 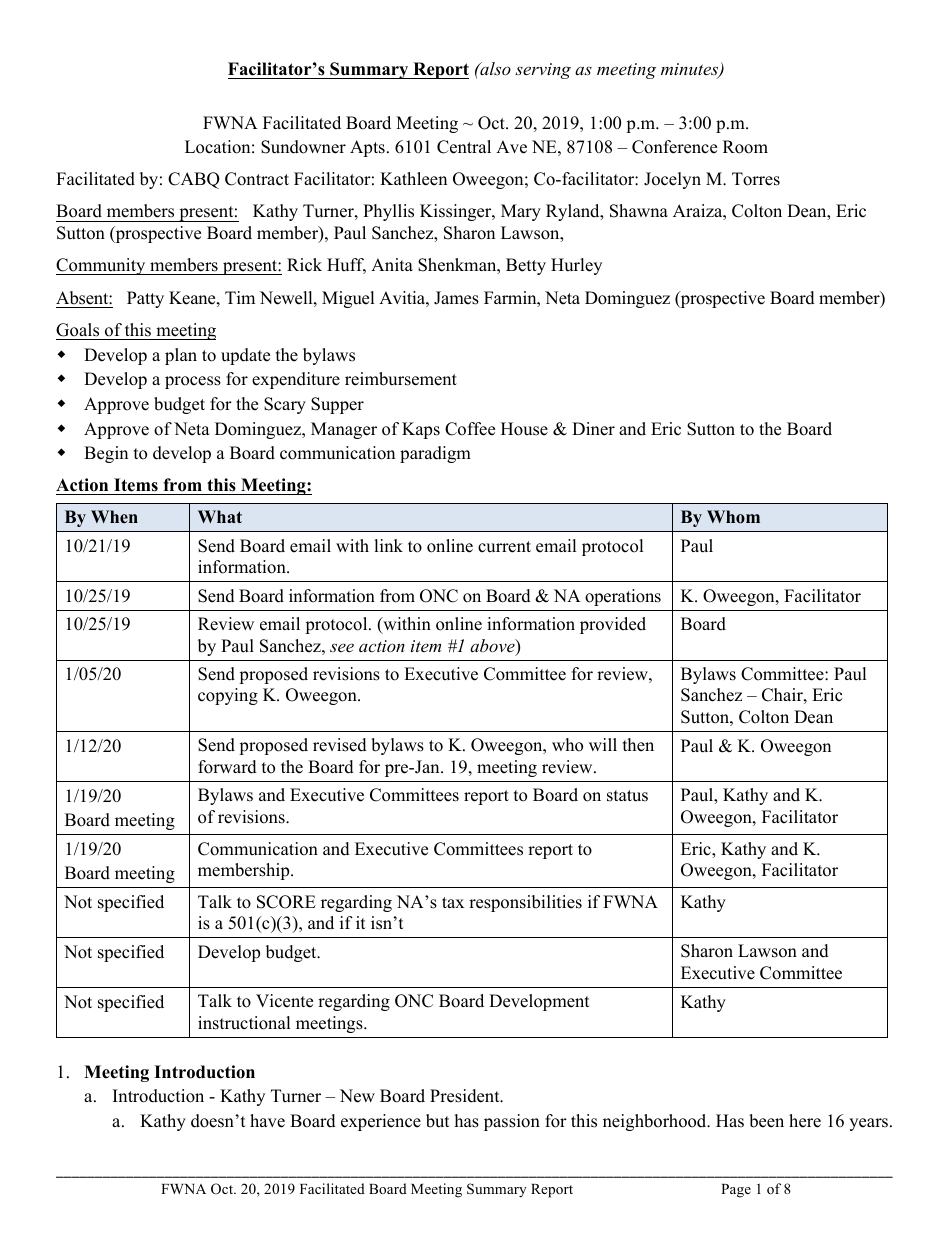 What do you see at coordinates (257, 179) in the document?
I see `Contract` at bounding box center [257, 179].
